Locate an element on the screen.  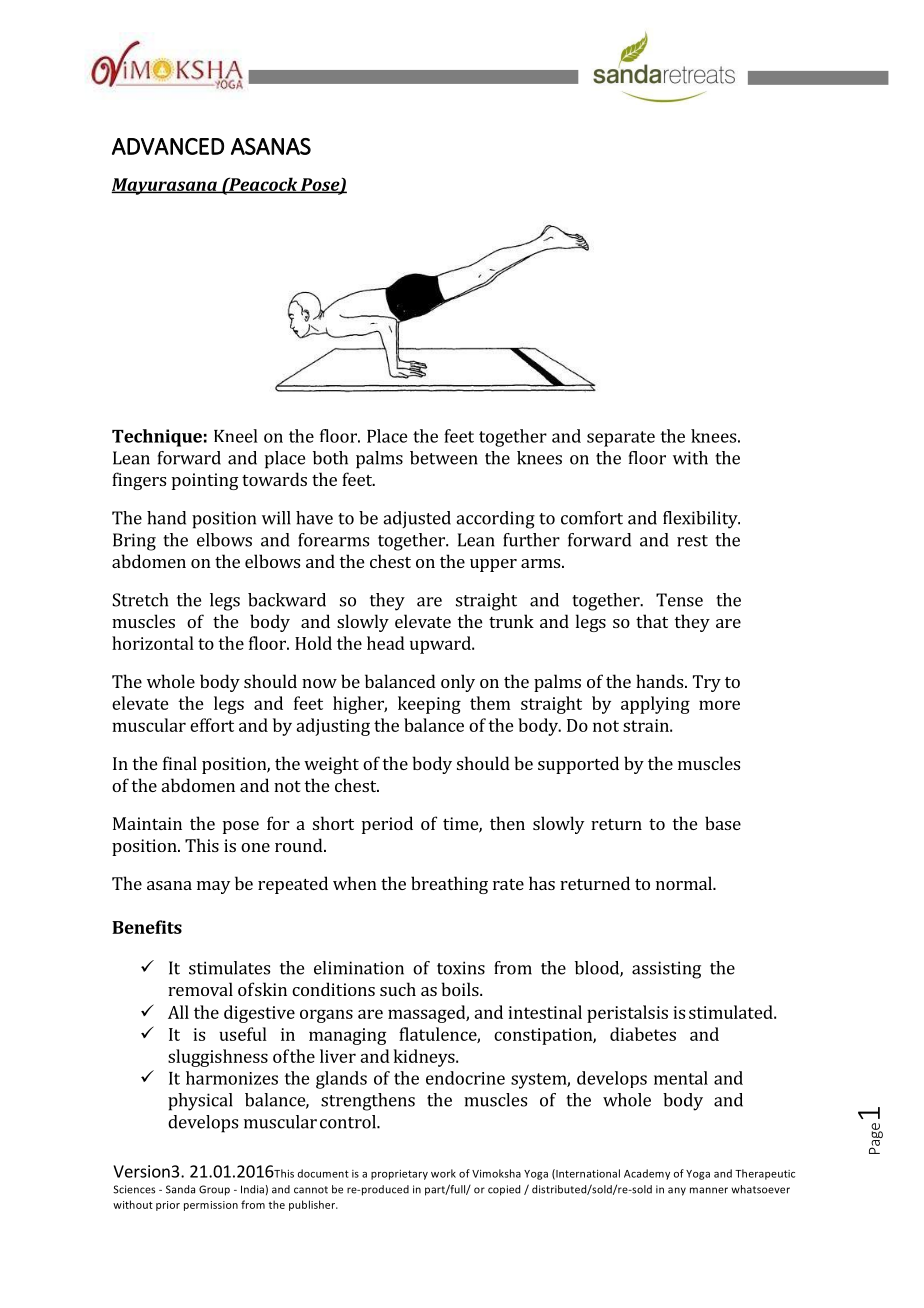
upper is located at coordinates (493, 565).
